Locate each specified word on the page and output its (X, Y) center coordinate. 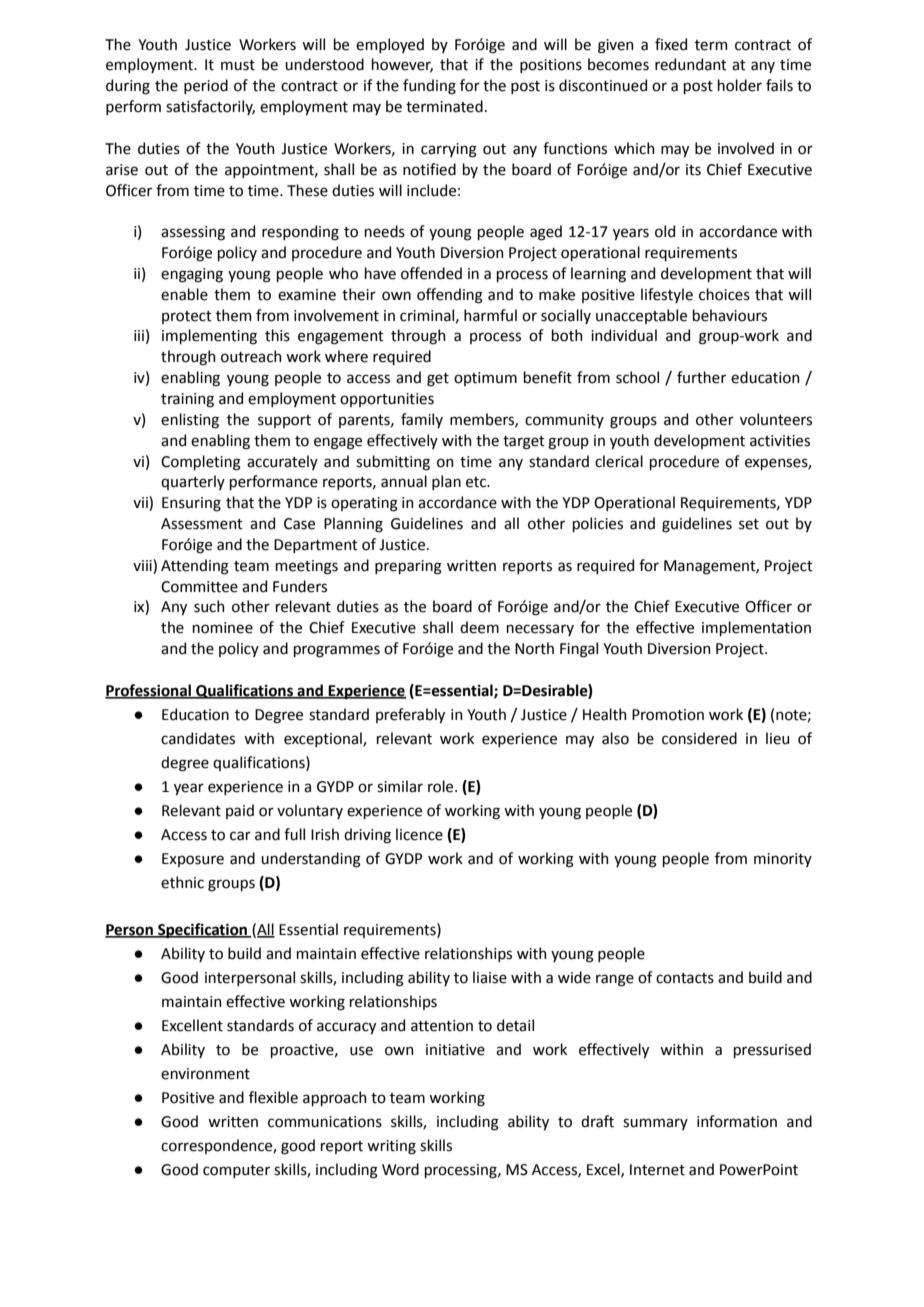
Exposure (193, 860)
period (206, 86)
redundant (691, 64)
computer (236, 1171)
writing (391, 1147)
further (701, 377)
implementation (756, 628)
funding (429, 87)
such (209, 606)
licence (419, 834)
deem (479, 627)
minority (783, 860)
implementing (209, 337)
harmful (490, 315)
